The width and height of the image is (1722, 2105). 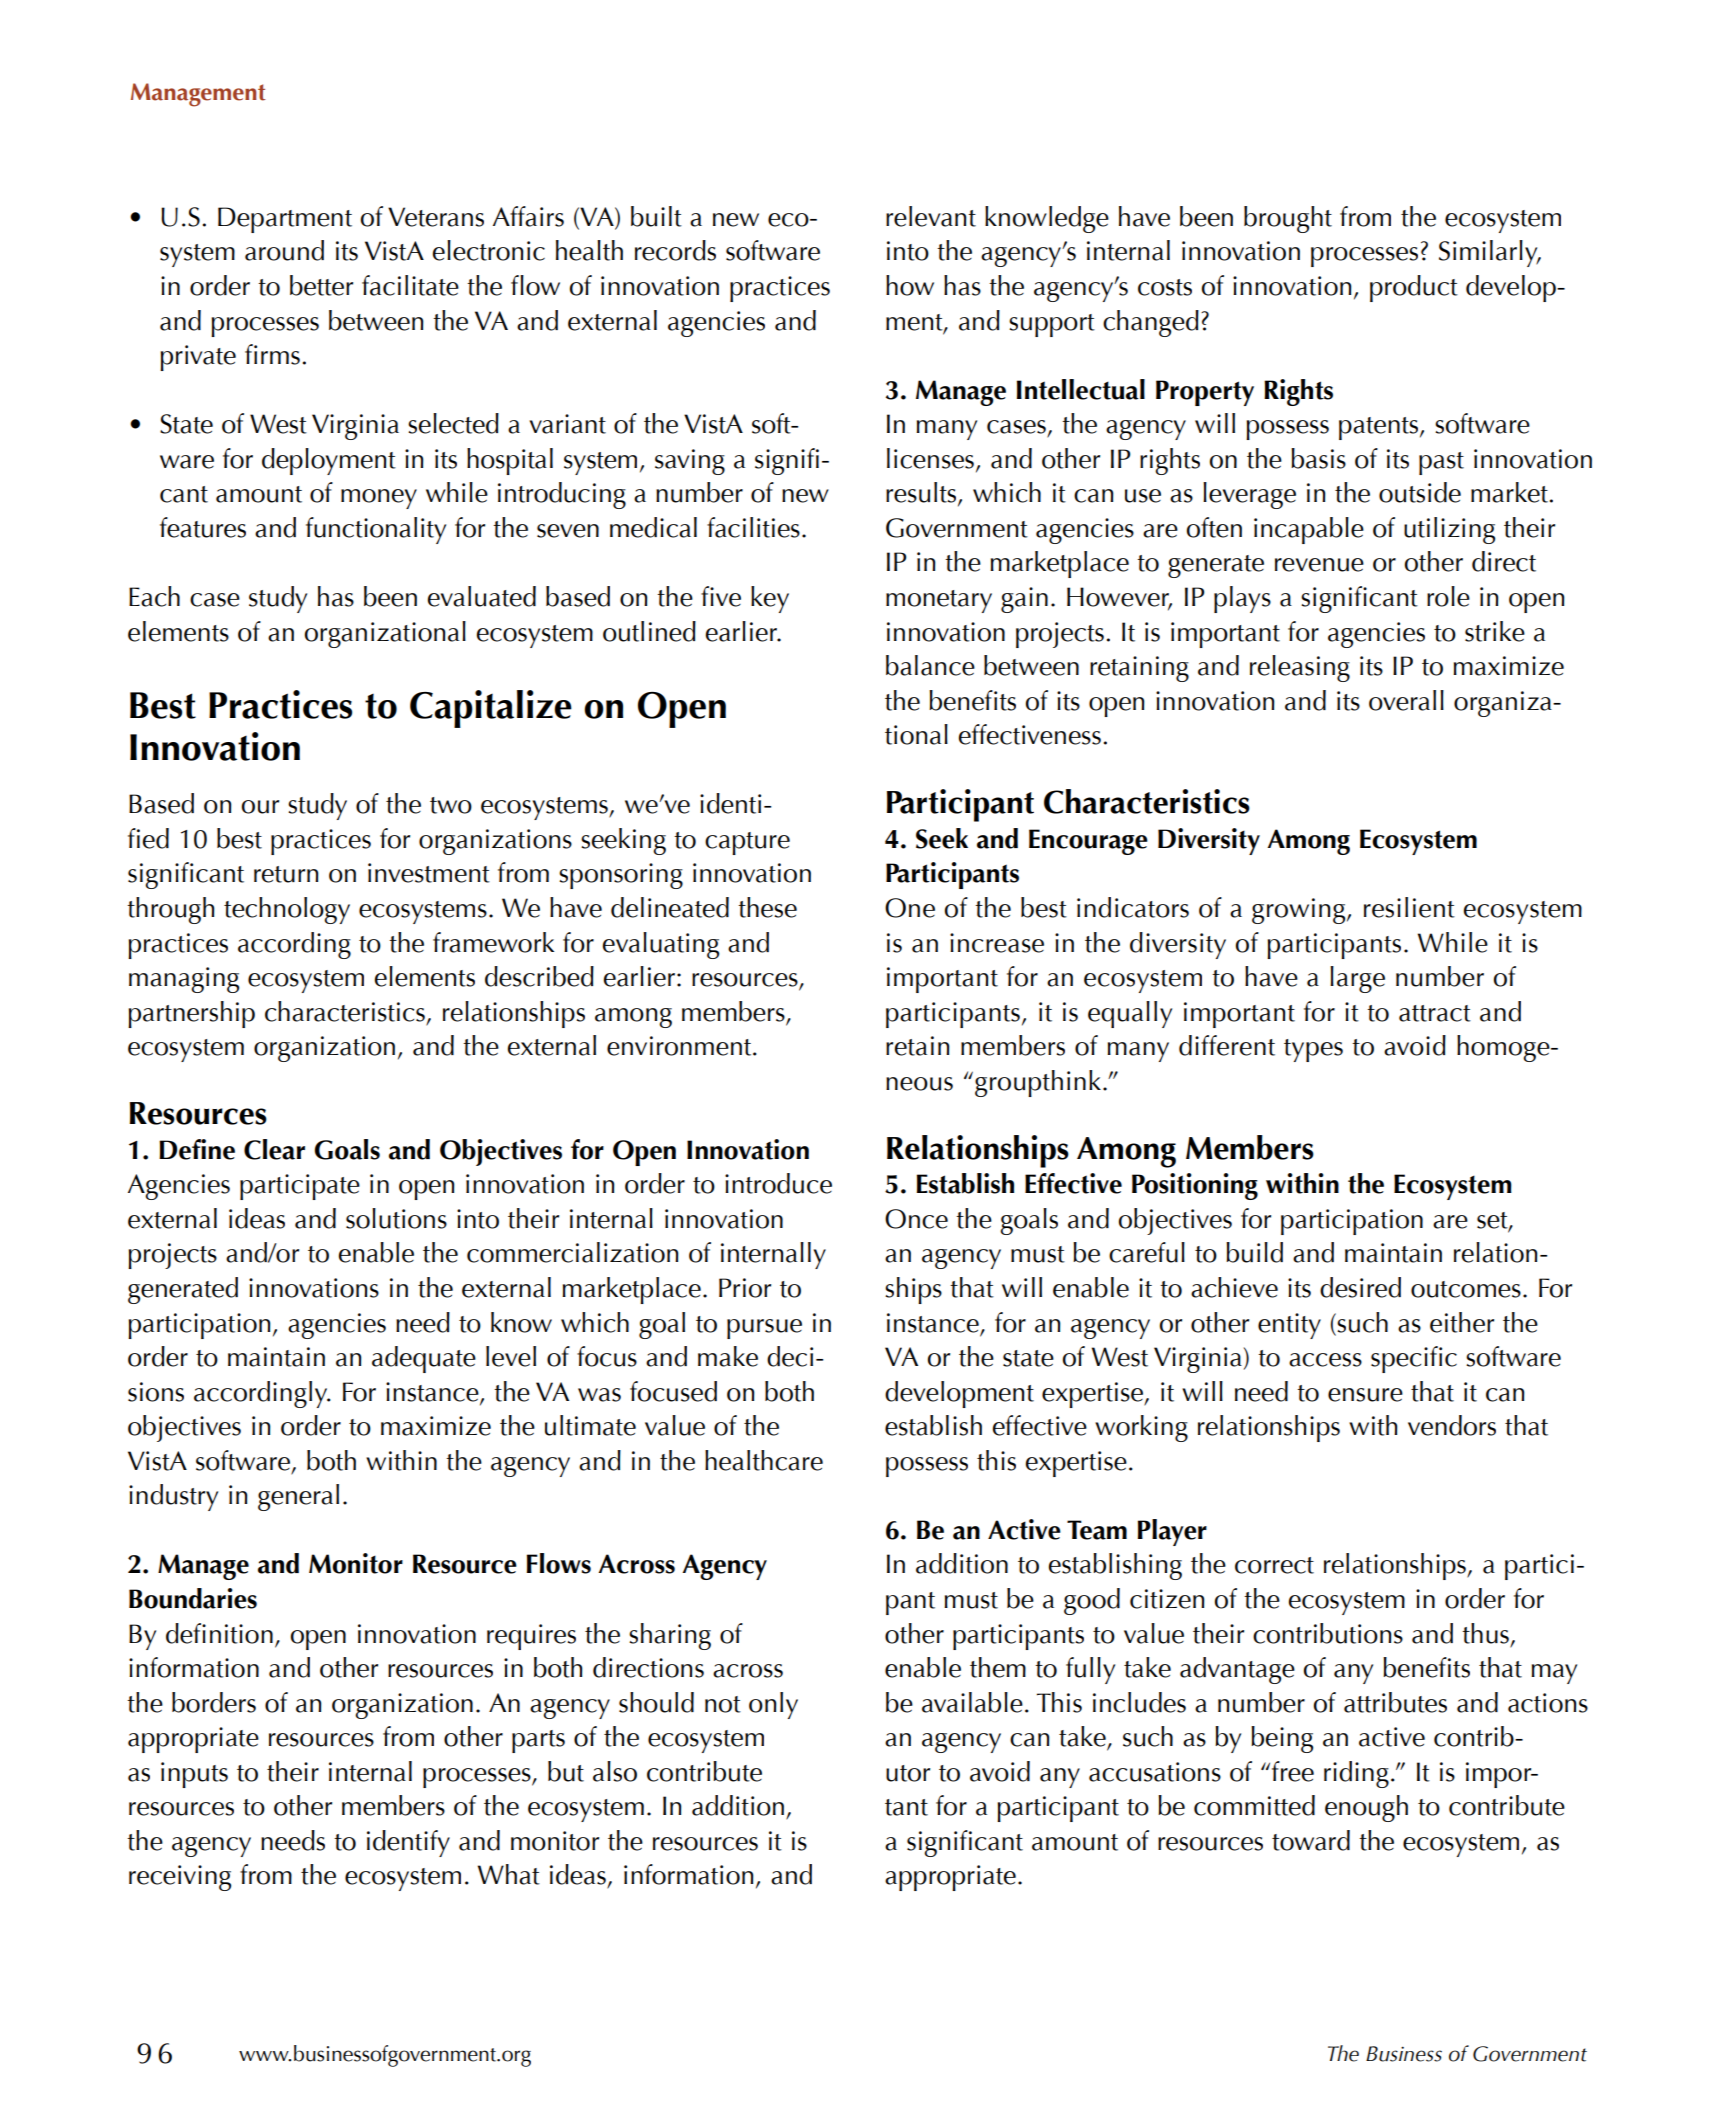 I want to click on make, so click(x=728, y=1356).
